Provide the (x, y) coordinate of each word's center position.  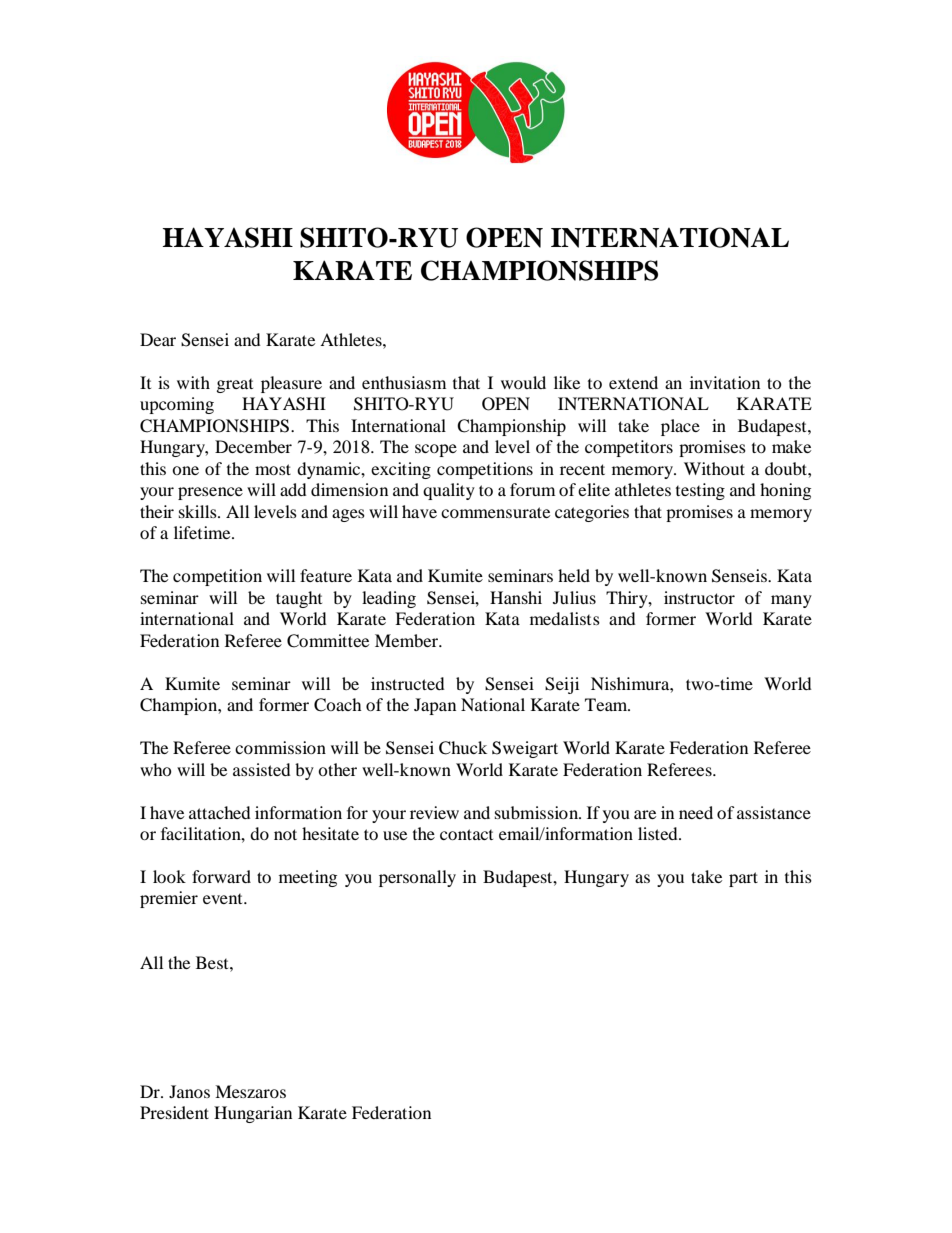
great (235, 386)
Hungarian (253, 1114)
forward (221, 876)
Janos (189, 1091)
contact (466, 834)
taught (299, 599)
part (743, 879)
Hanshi (516, 597)
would (523, 382)
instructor (699, 597)
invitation (725, 382)
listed (659, 833)
